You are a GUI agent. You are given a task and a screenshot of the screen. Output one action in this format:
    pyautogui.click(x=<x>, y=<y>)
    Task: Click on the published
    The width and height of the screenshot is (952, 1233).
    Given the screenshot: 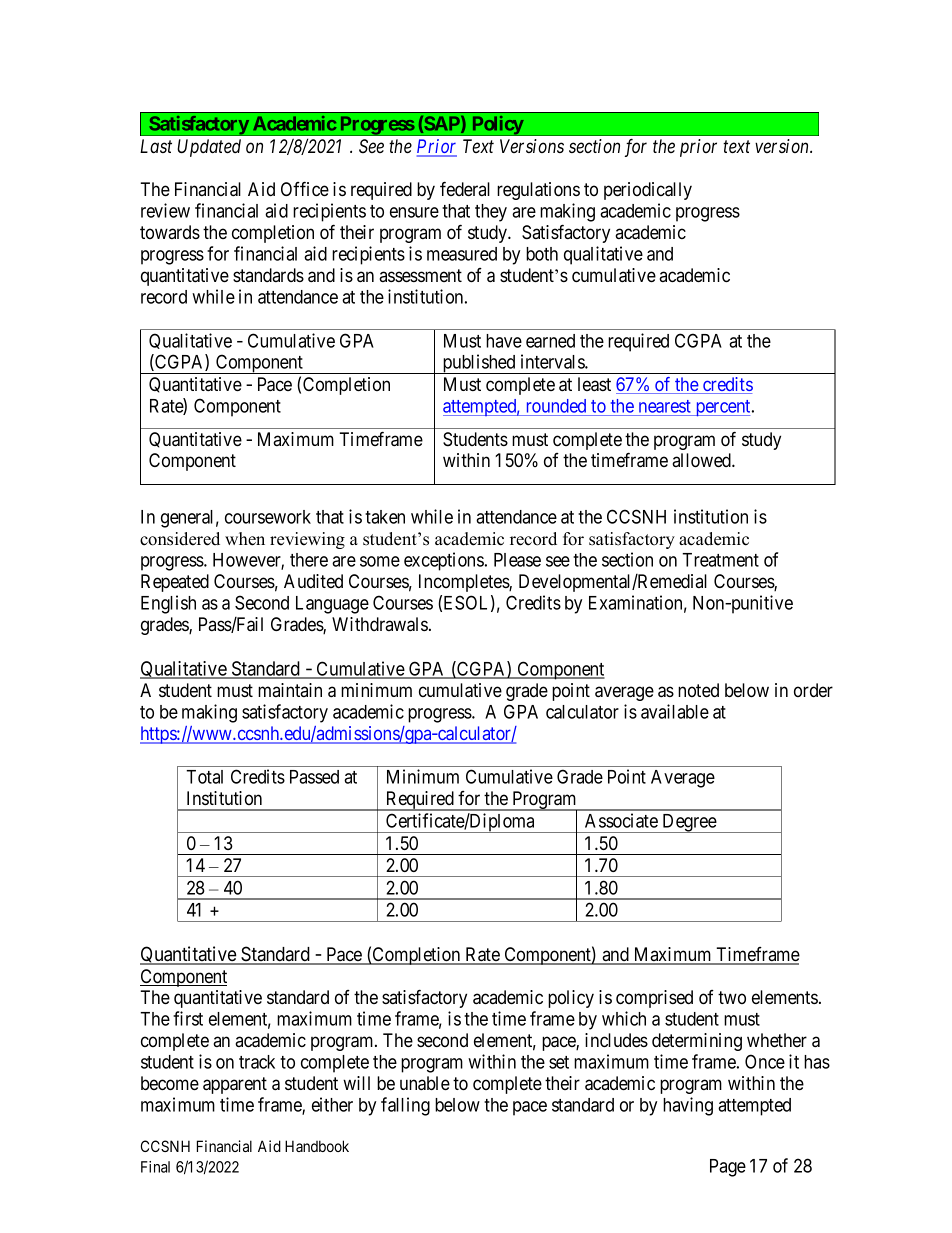 What is the action you would take?
    pyautogui.click(x=479, y=364)
